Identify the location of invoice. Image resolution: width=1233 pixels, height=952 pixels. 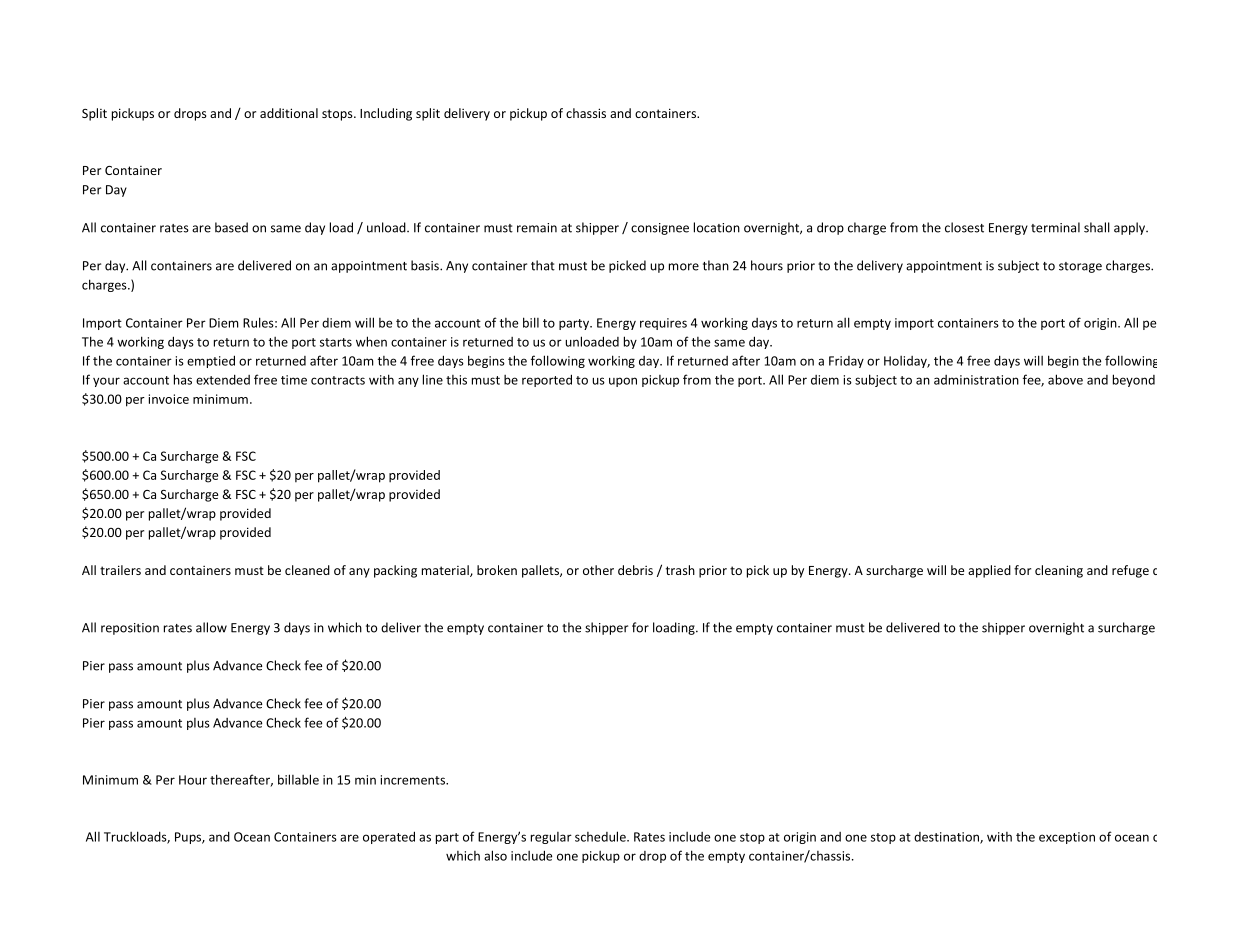
(169, 399).
